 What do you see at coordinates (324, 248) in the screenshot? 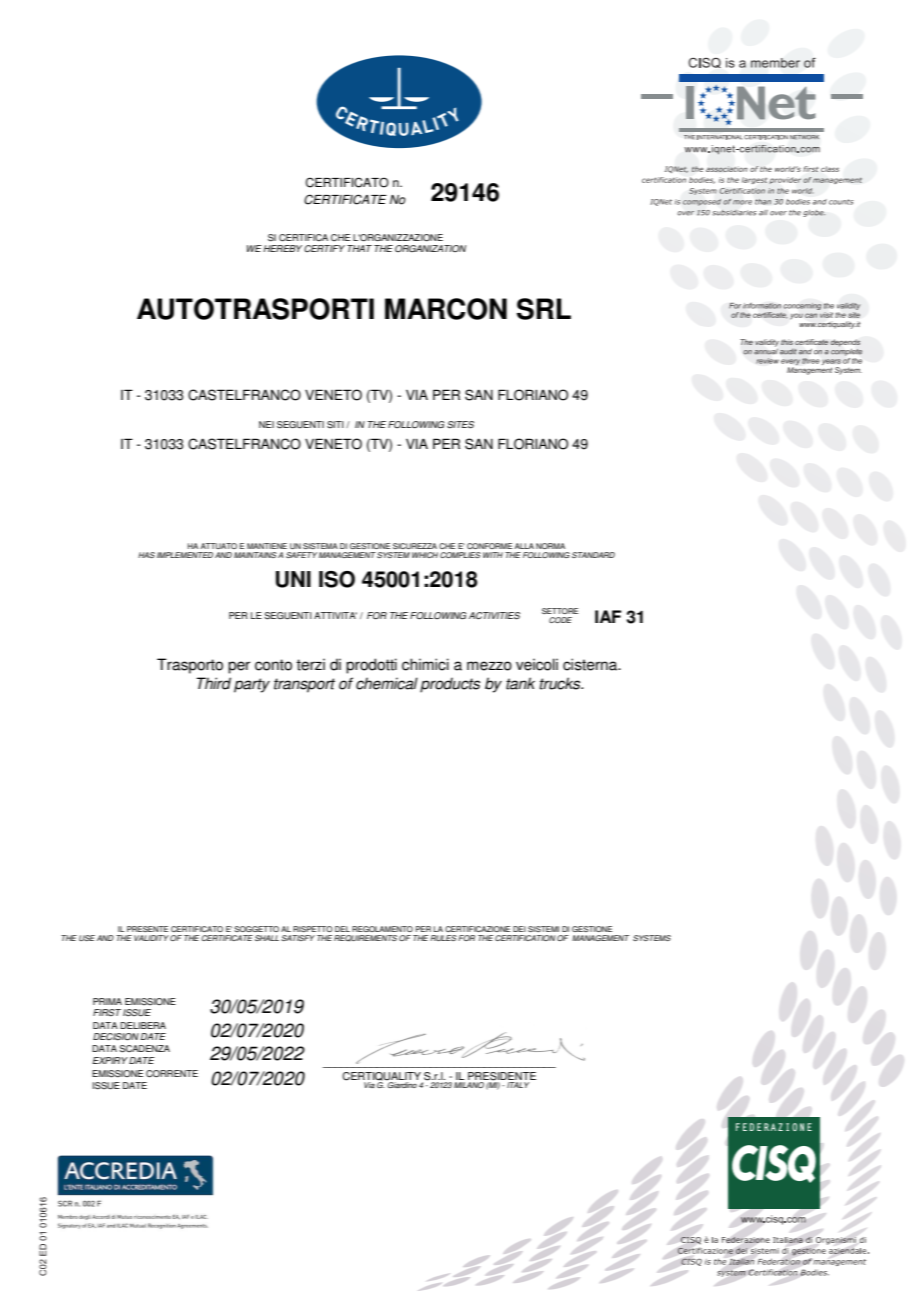
I see `CERTIFY` at bounding box center [324, 248].
